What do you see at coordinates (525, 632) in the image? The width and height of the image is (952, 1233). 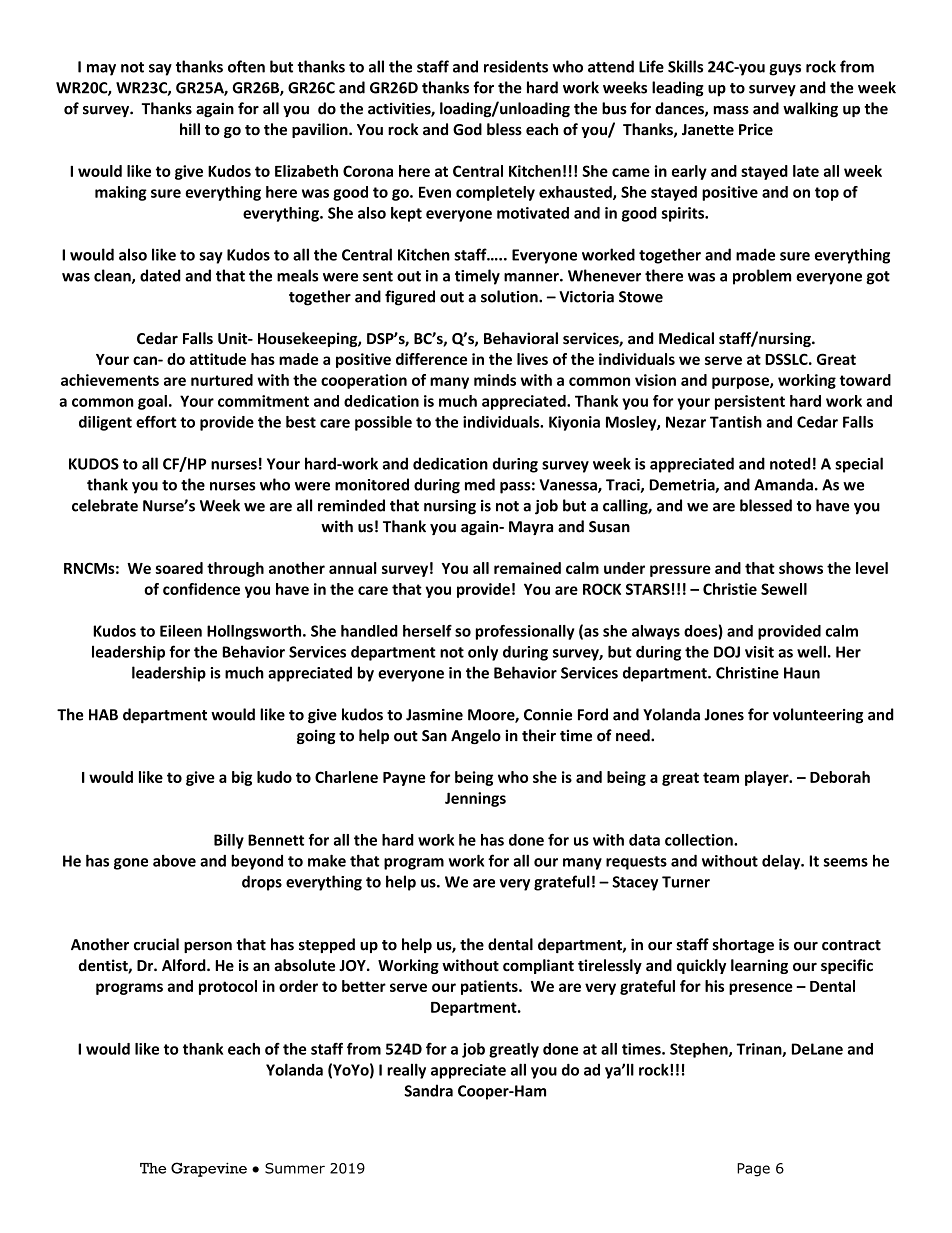 I see `professionally` at bounding box center [525, 632].
